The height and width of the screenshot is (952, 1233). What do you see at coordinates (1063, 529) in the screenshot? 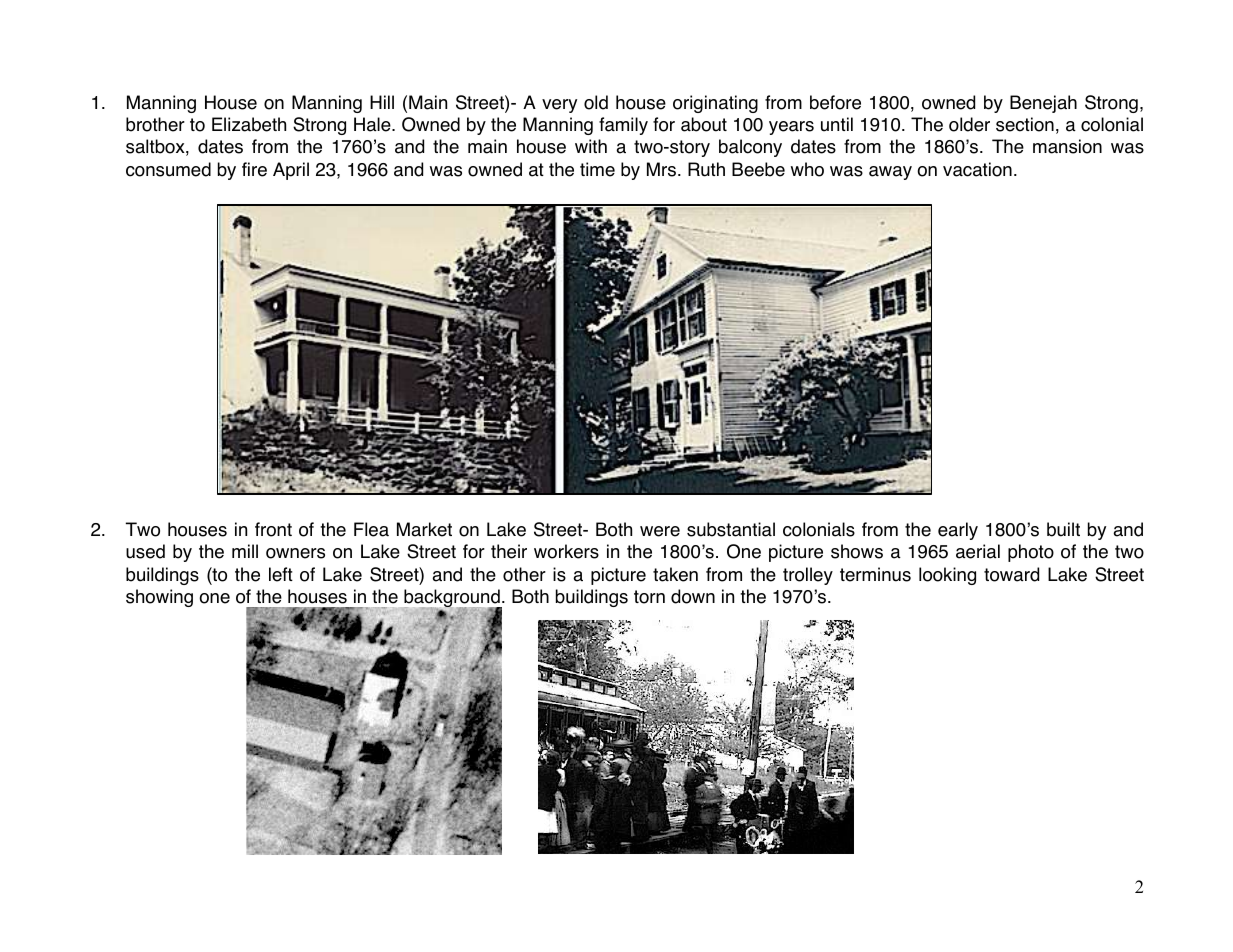
I see `built` at bounding box center [1063, 529].
